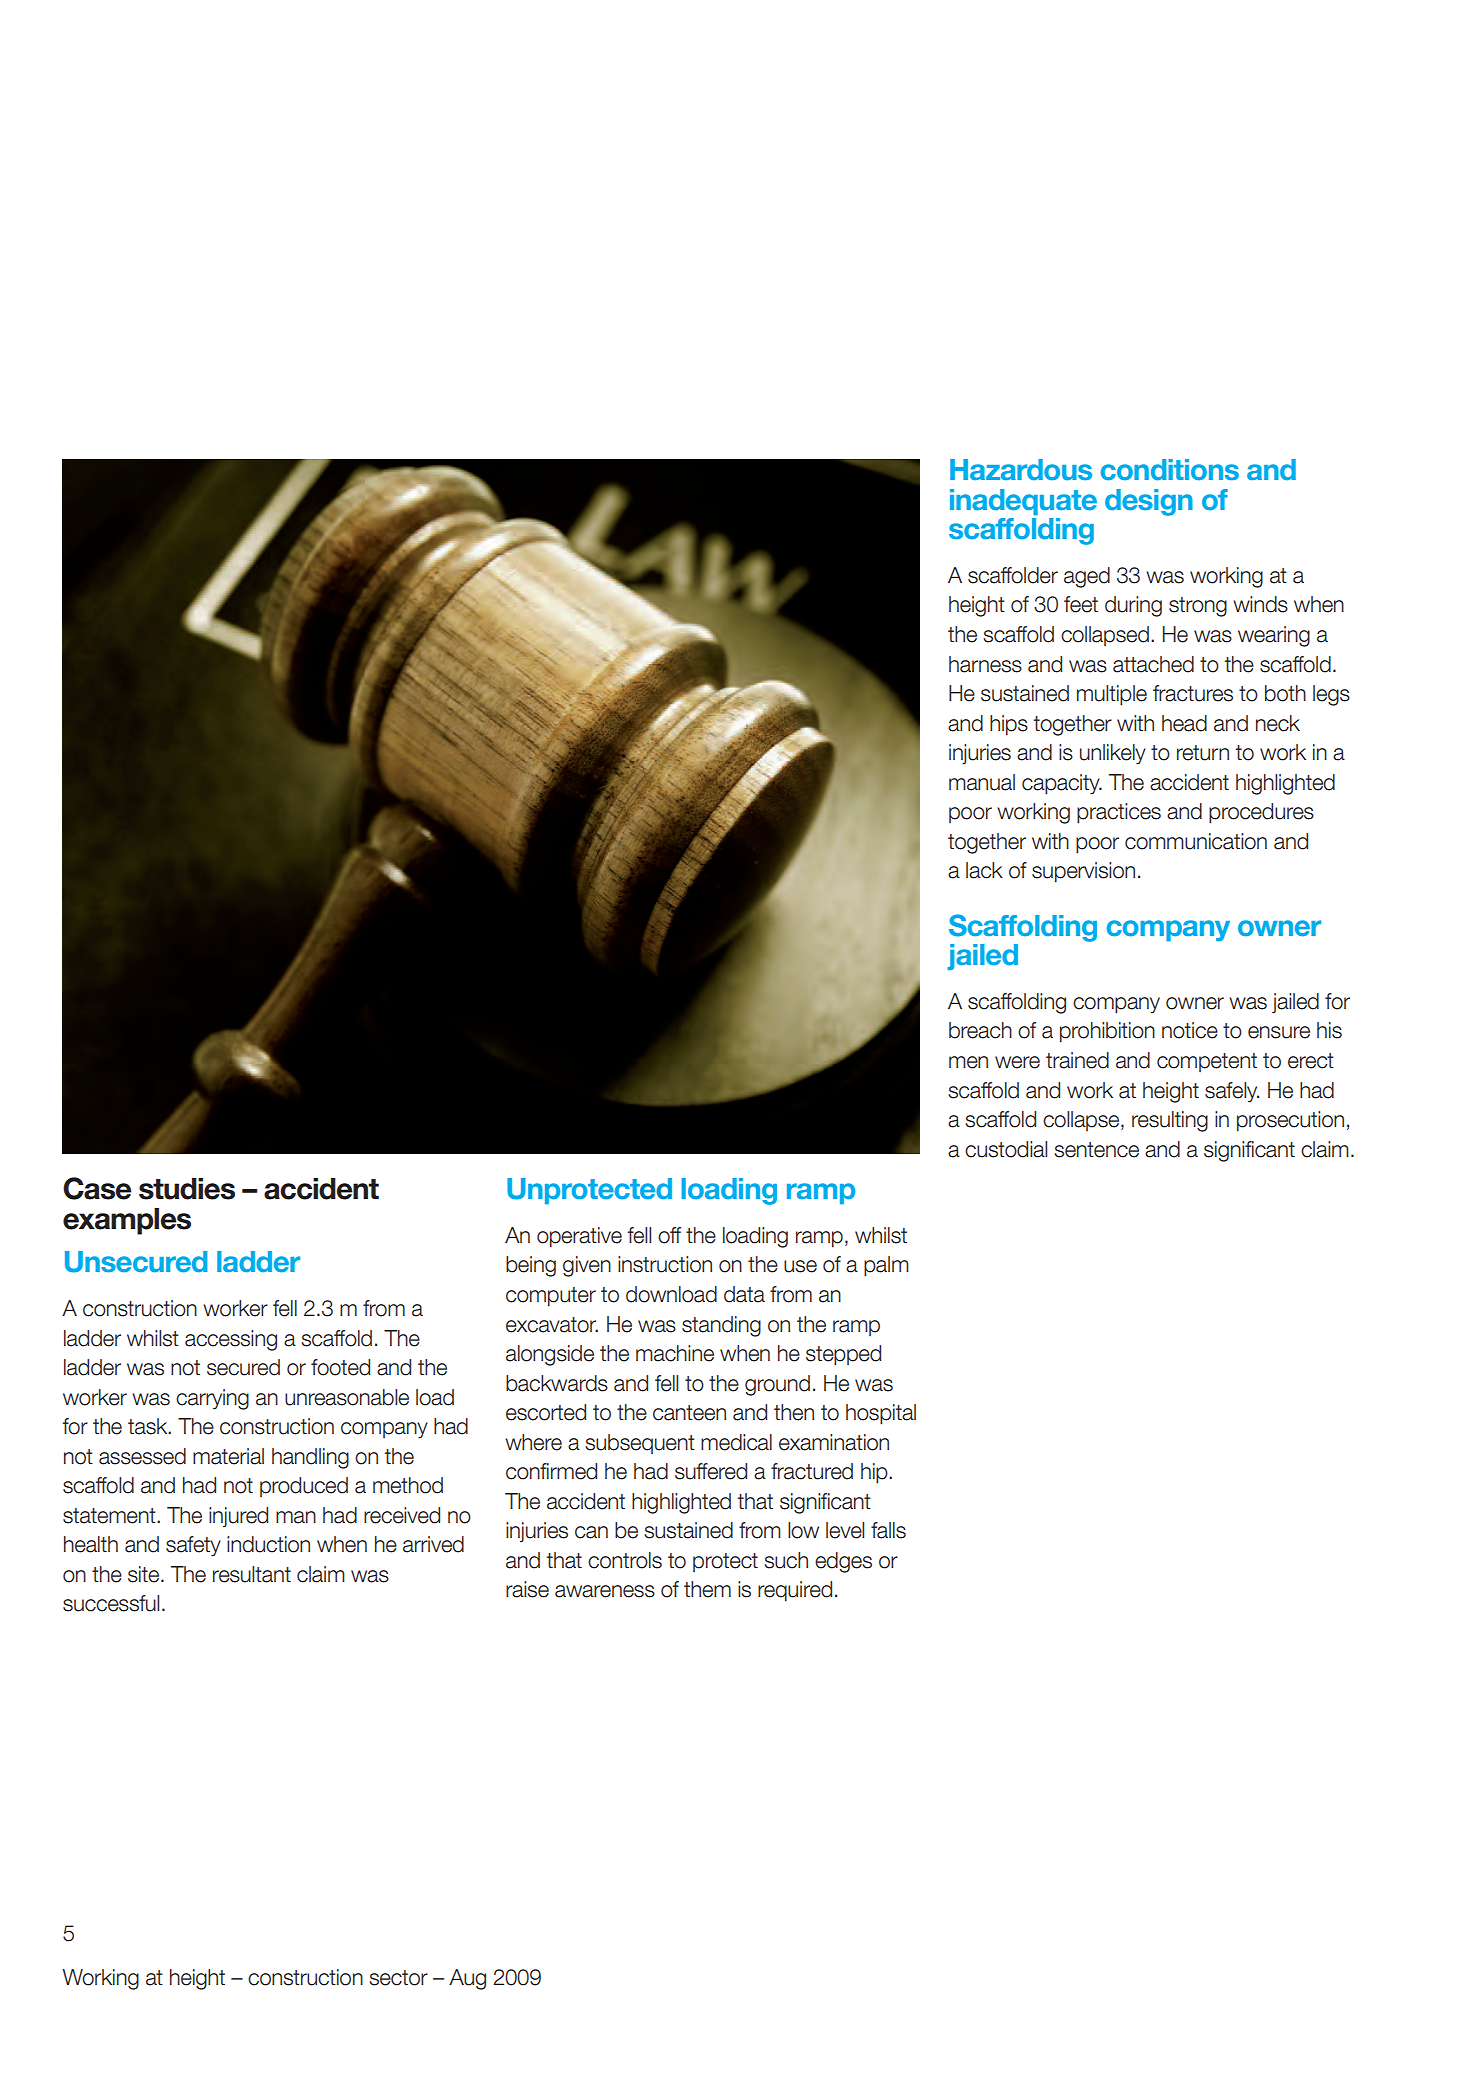 This image has height=2073, width=1466. Describe the element at coordinates (1023, 502) in the image. I see `inadequate` at that location.
